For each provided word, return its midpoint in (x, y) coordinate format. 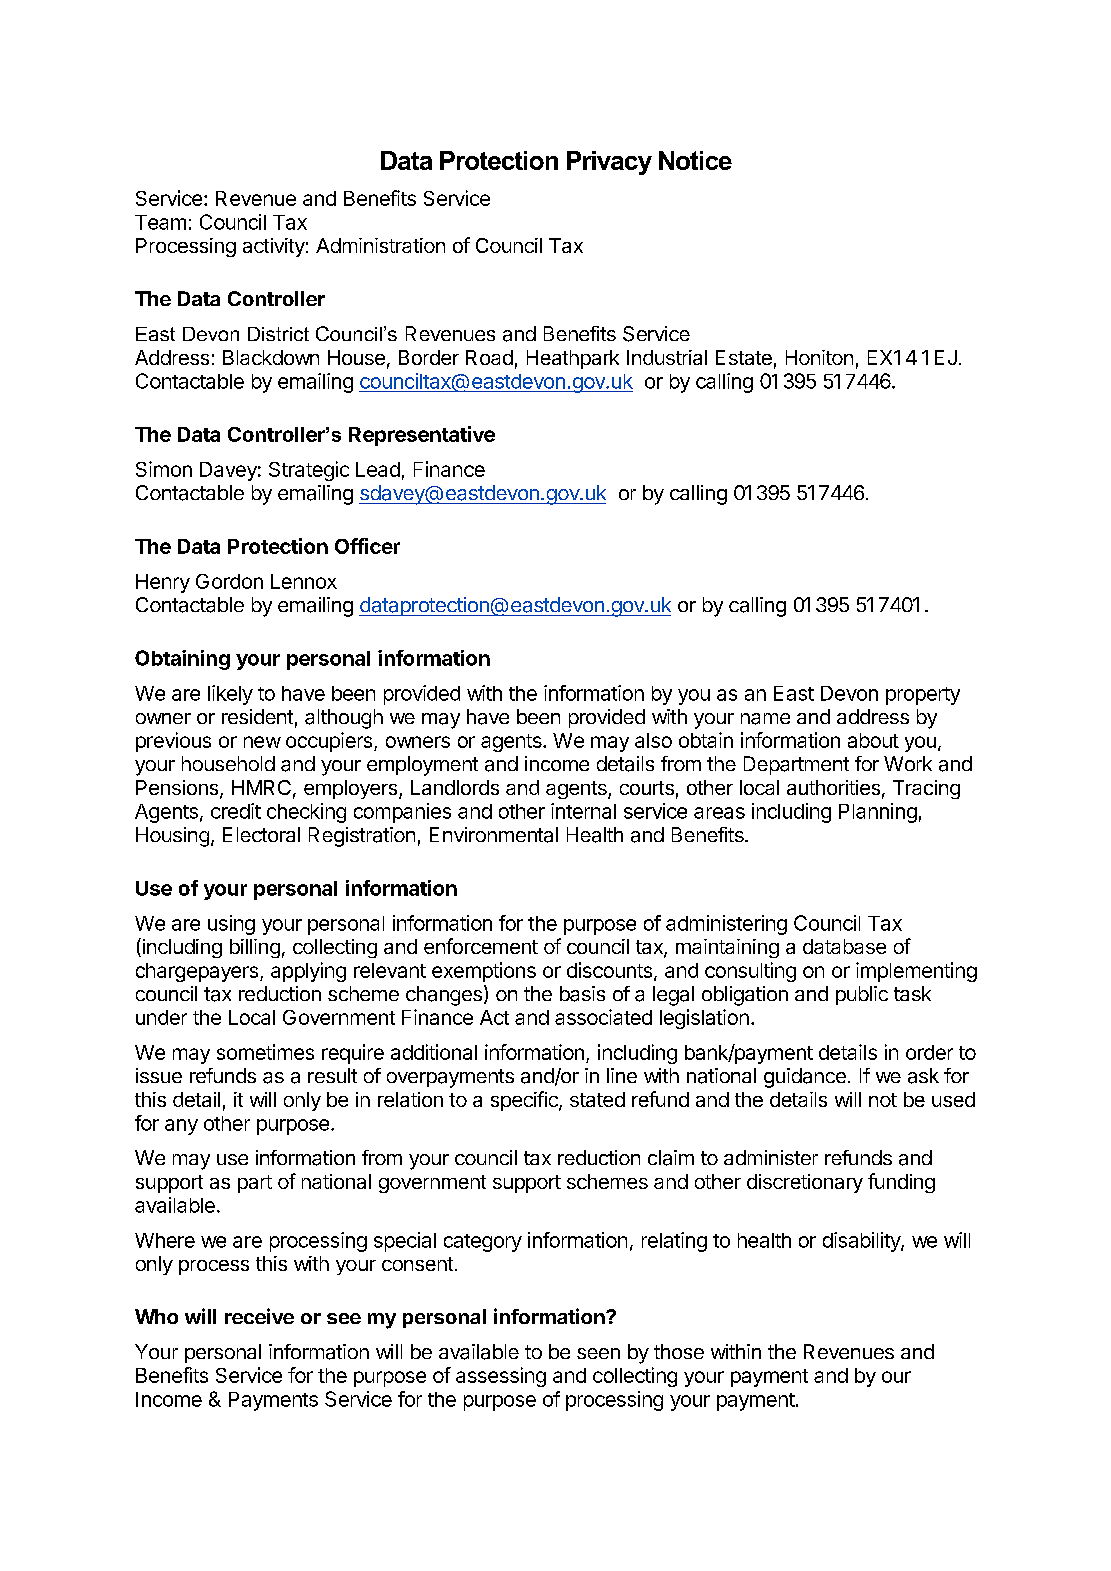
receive (259, 1316)
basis (582, 994)
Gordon (229, 581)
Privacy (609, 163)
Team (160, 222)
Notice (695, 160)
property (923, 696)
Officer (367, 546)
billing (255, 948)
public (862, 995)
